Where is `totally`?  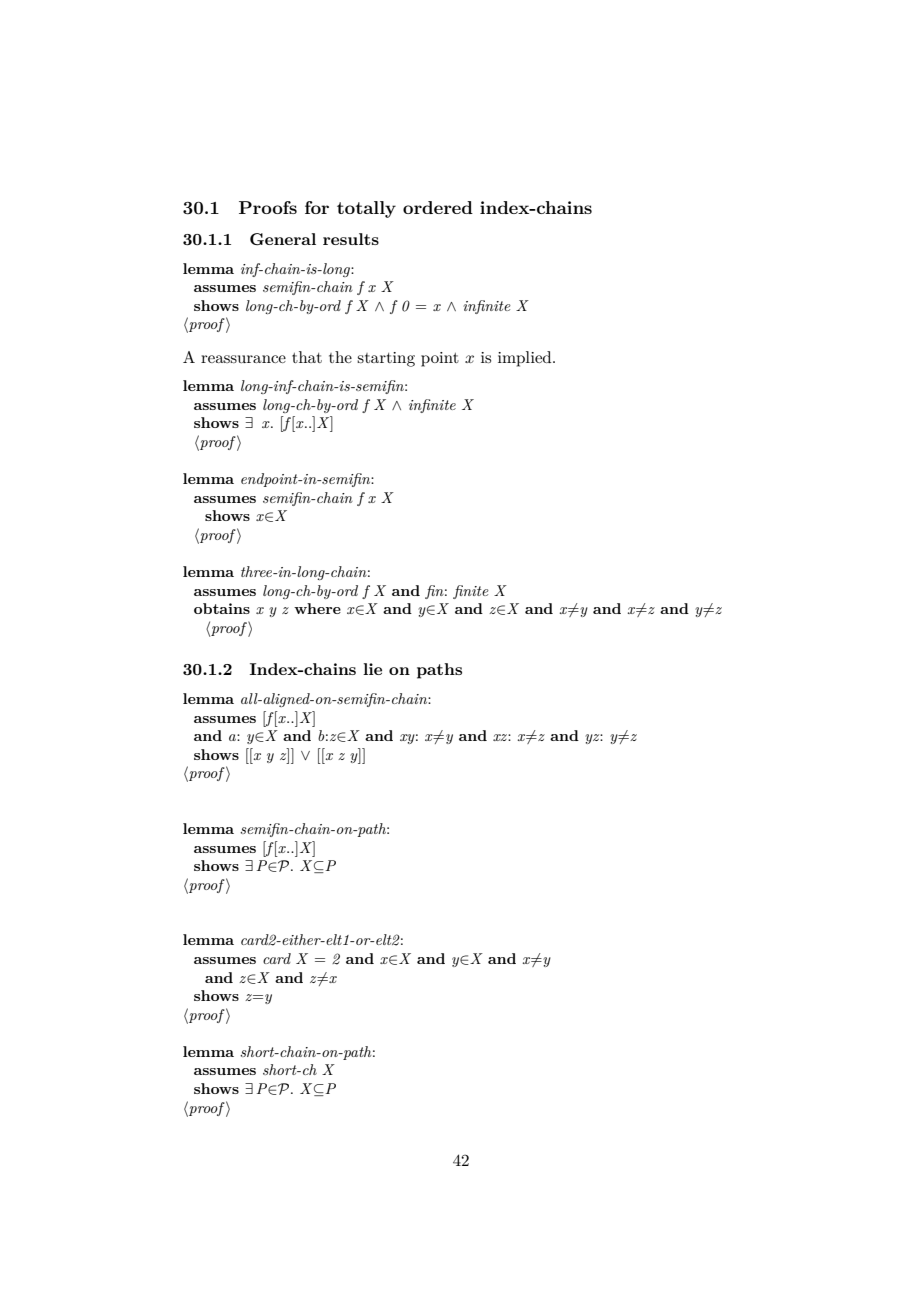 totally is located at coordinates (366, 209).
